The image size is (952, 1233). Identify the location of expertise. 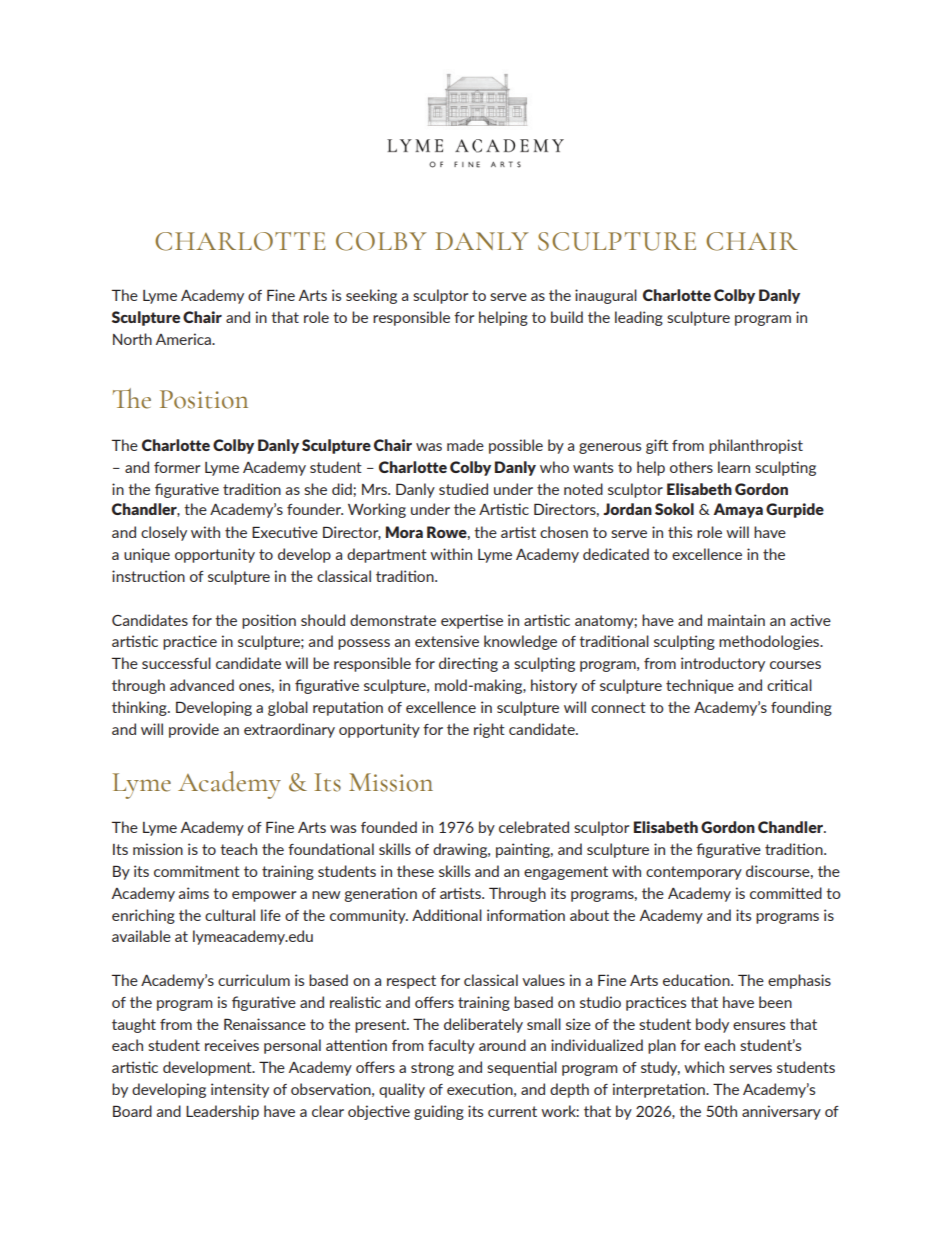
(472, 621).
